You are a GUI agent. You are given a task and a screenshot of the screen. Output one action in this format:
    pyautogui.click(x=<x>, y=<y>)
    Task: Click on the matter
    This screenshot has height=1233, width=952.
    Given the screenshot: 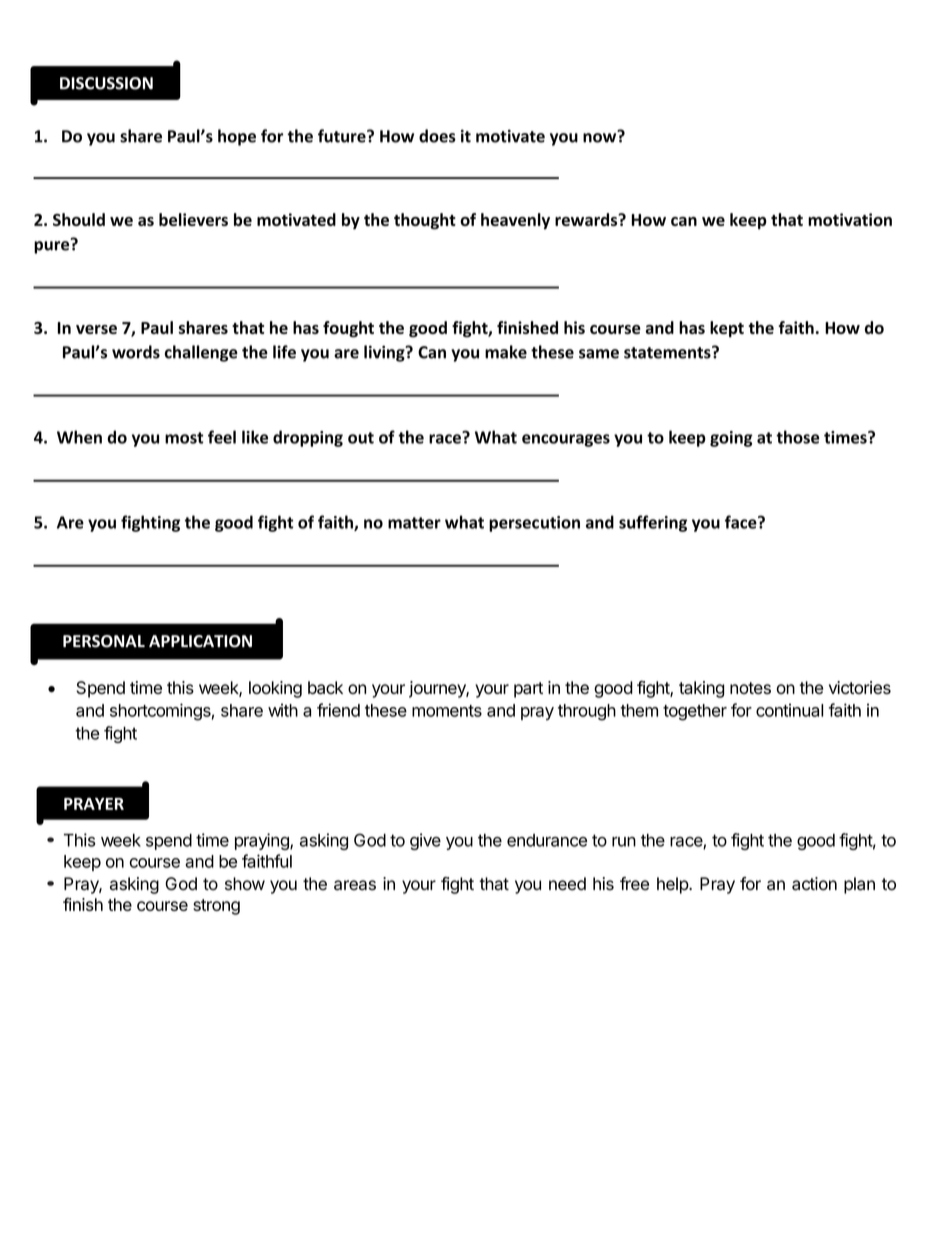 What is the action you would take?
    pyautogui.click(x=414, y=523)
